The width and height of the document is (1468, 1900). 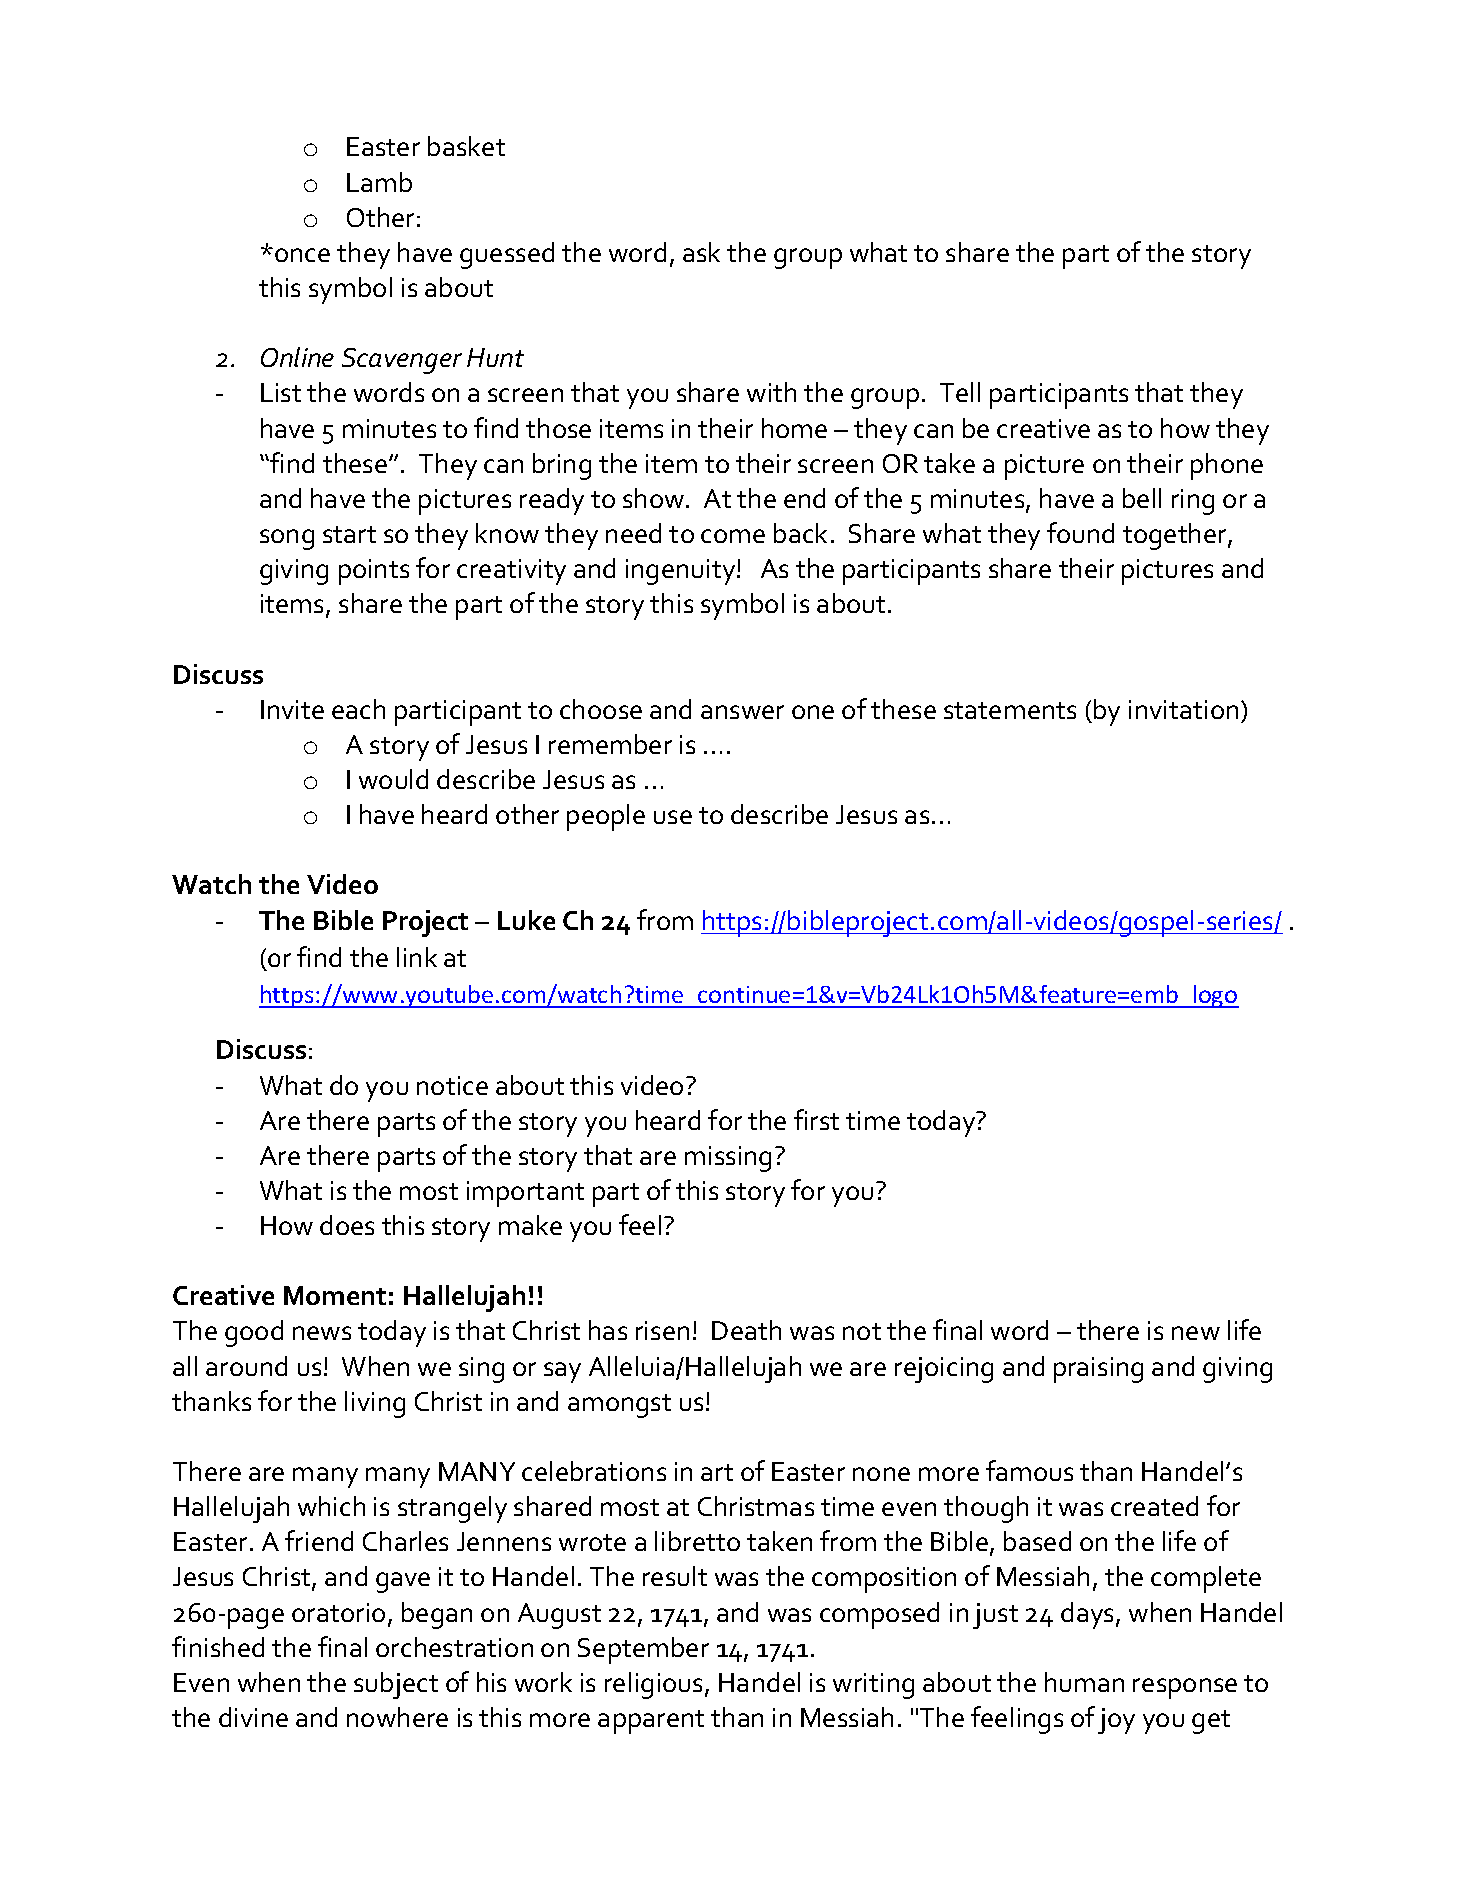 What do you see at coordinates (1183, 709) in the document?
I see `invitation` at bounding box center [1183, 709].
